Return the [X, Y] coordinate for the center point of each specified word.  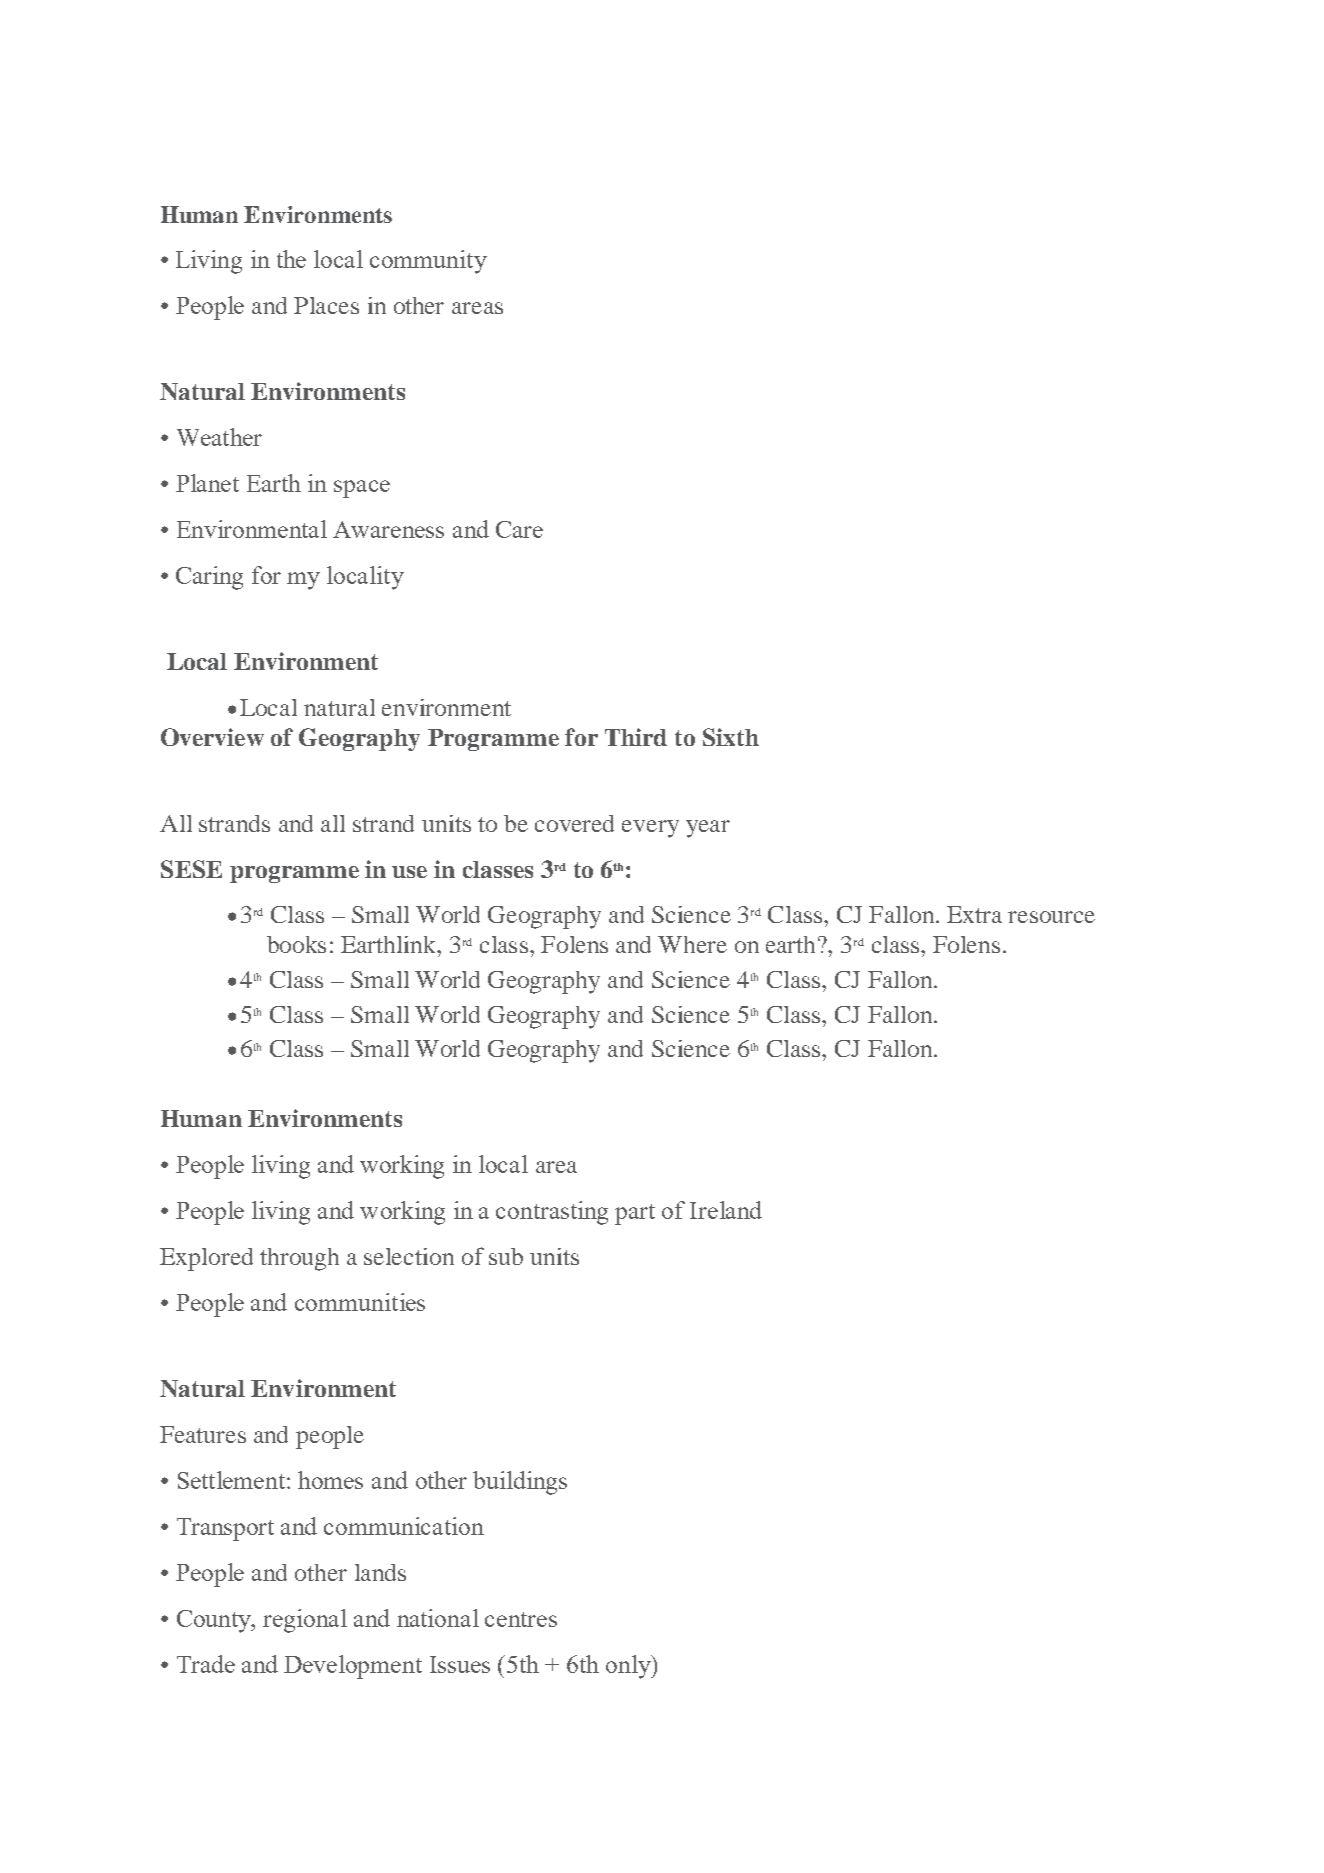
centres [521, 1619]
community [428, 262]
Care [519, 529]
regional [305, 1621]
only [629, 1667]
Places [326, 305]
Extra [974, 914]
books [296, 944]
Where [692, 944]
